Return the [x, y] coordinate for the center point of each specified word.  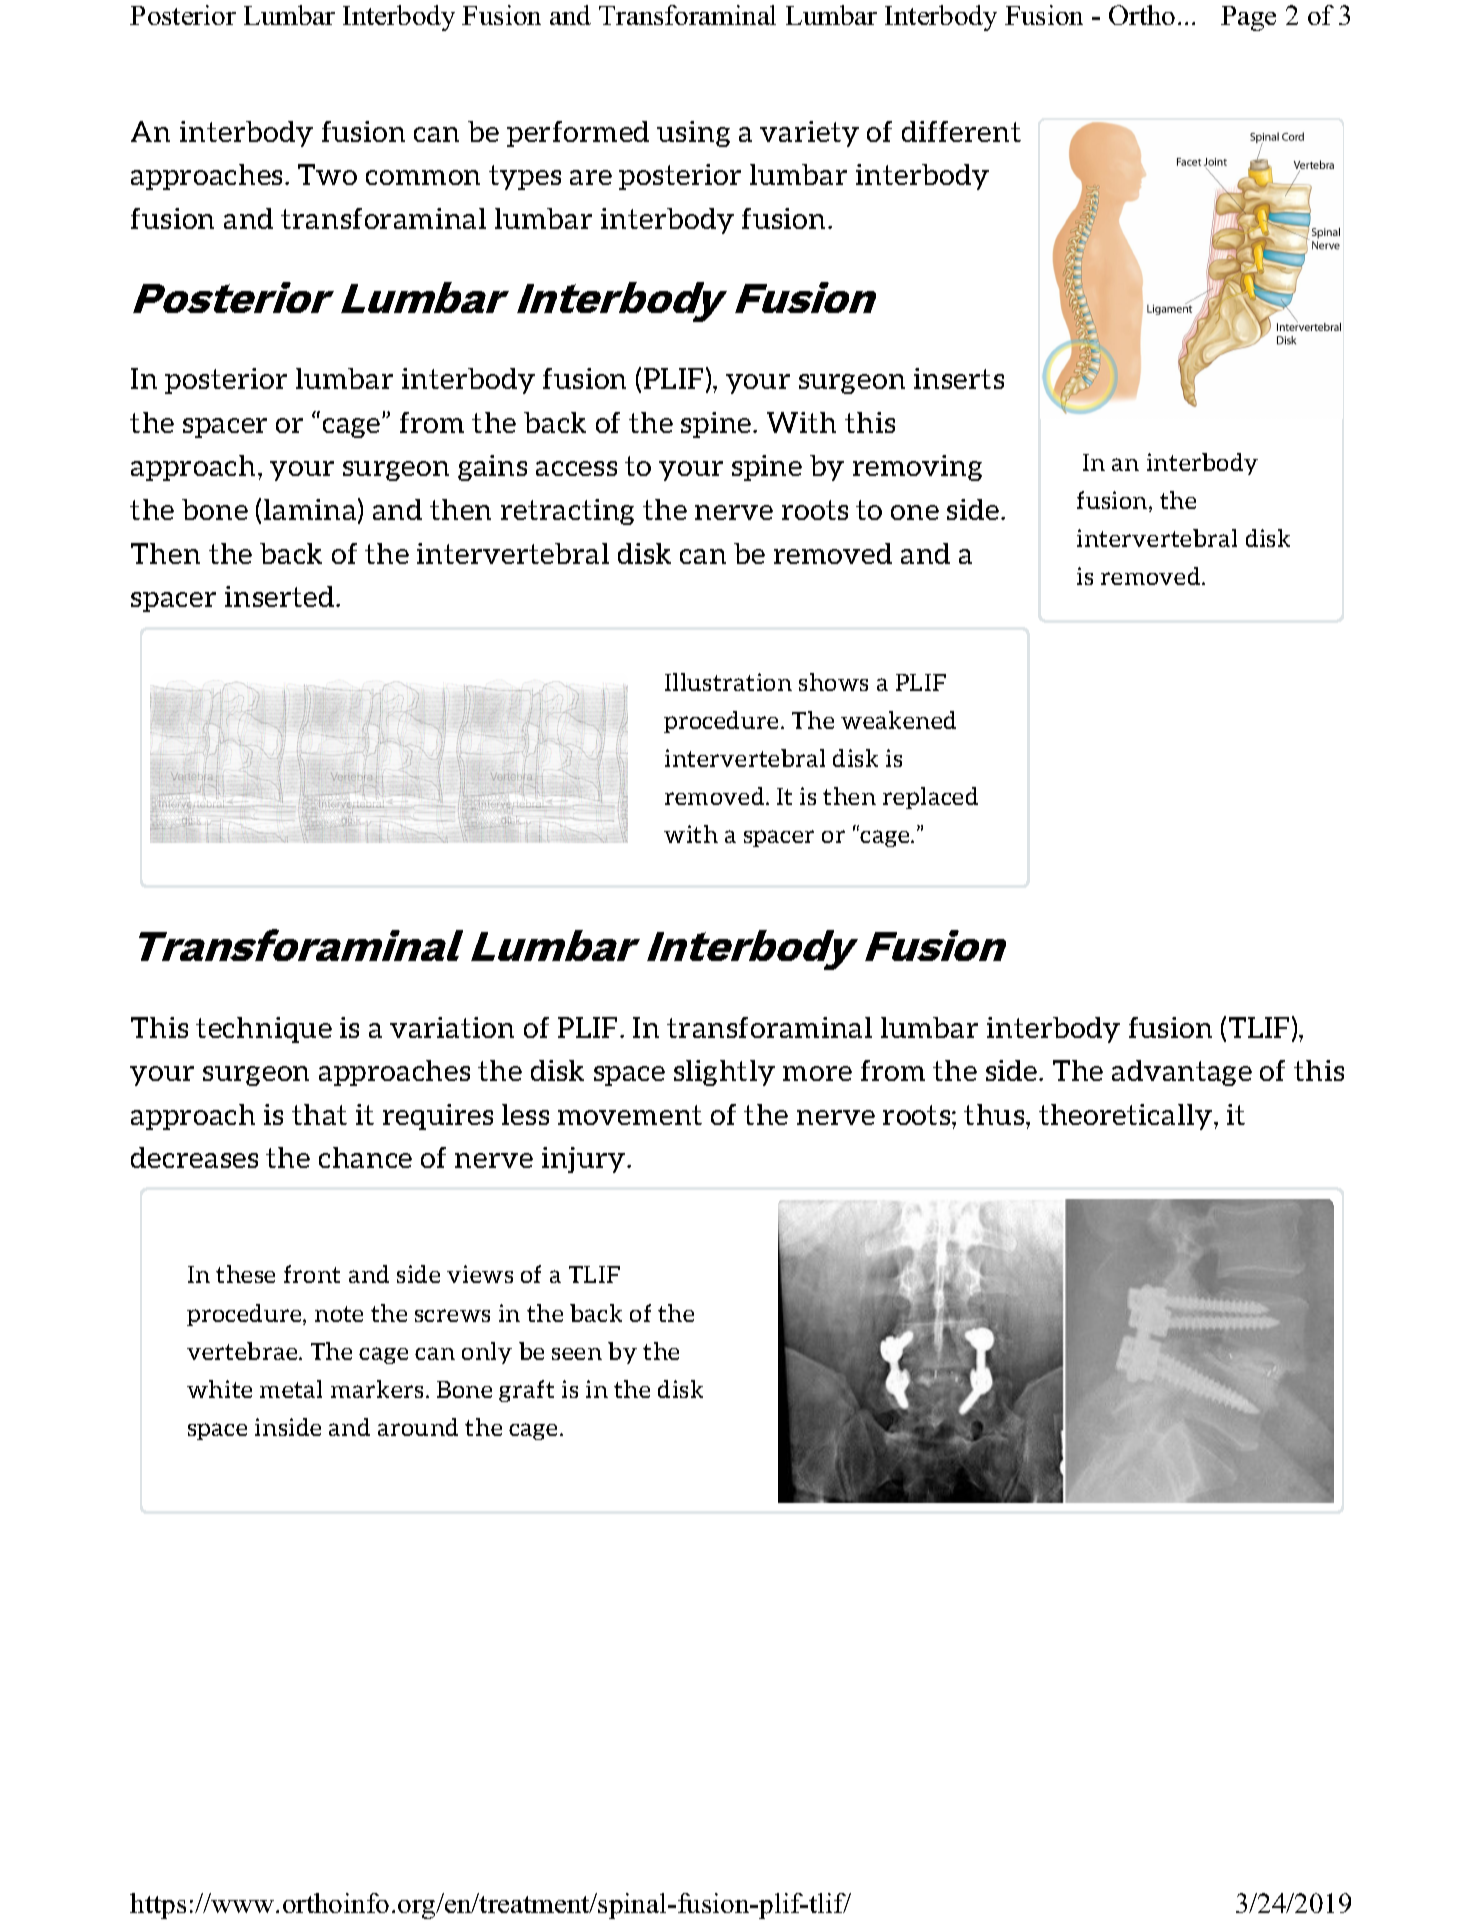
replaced [930, 798]
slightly [724, 1073]
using [693, 134]
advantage [1182, 1073]
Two [327, 174]
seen [577, 1354]
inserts [959, 378]
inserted [281, 596]
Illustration [728, 682]
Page [1248, 18]
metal [291, 1389]
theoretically [1125, 1117]
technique [264, 1030]
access [576, 468]
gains [492, 468]
